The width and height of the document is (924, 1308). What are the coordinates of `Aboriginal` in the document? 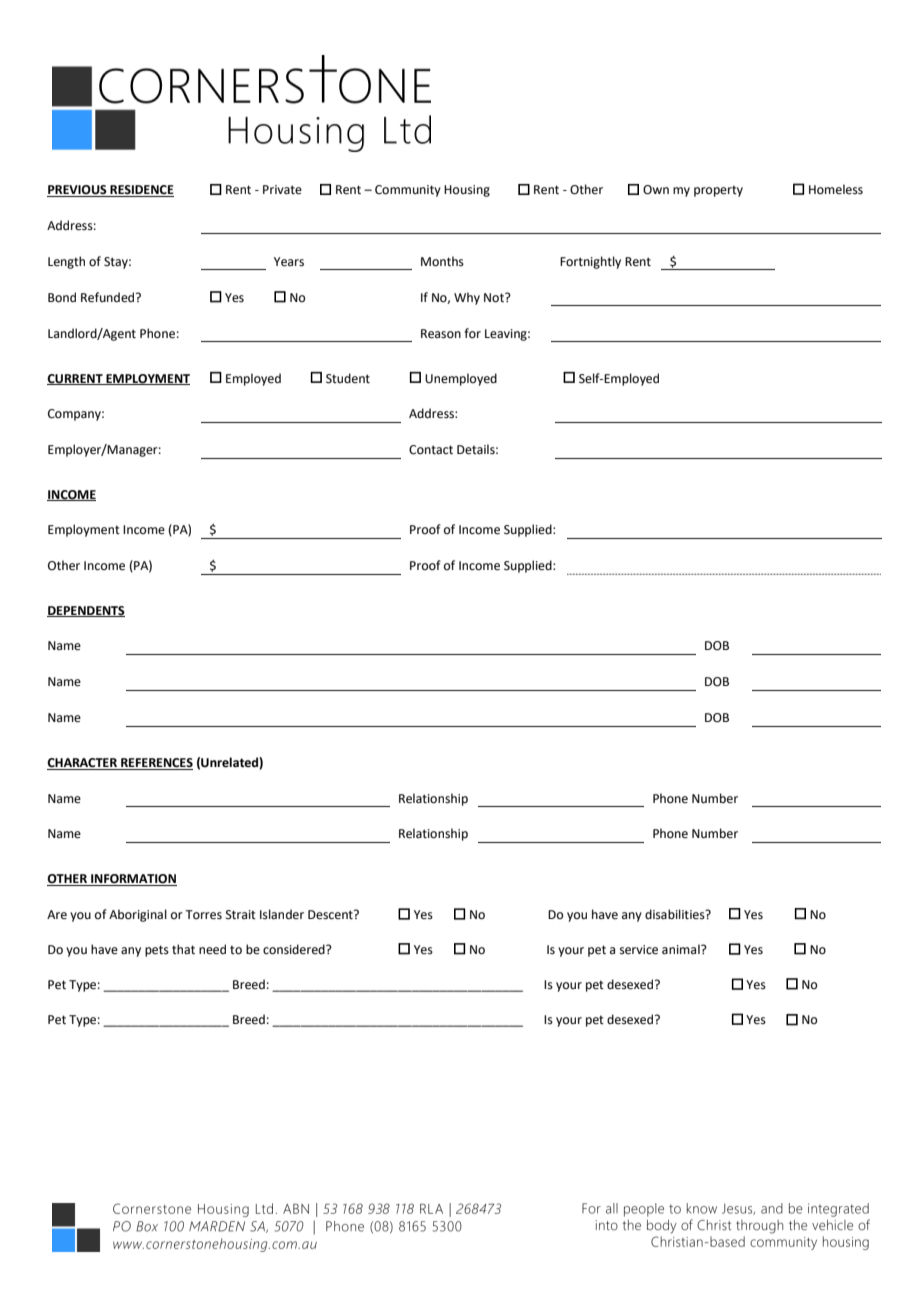 It's located at (138, 915).
